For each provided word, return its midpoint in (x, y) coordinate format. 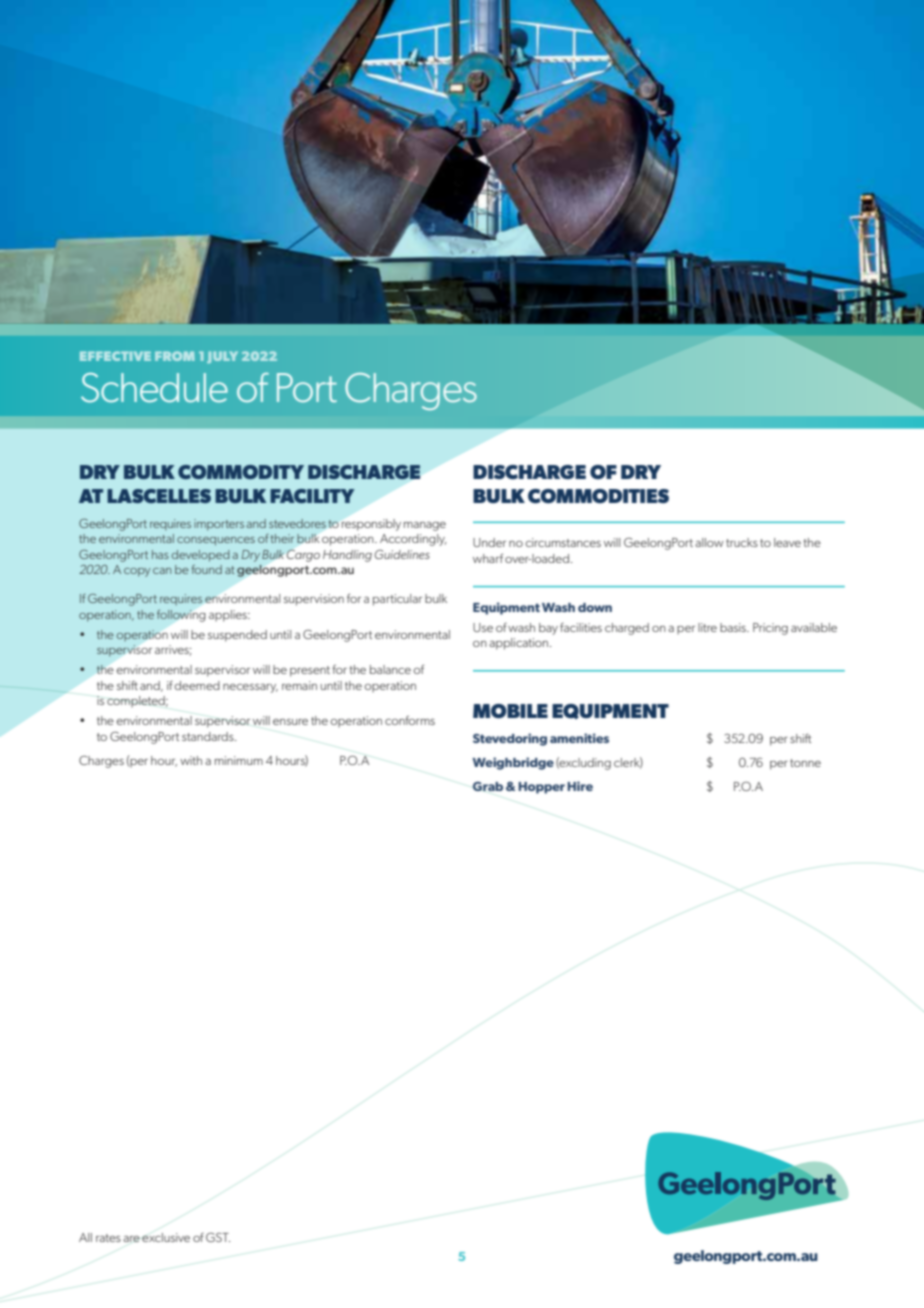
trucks (742, 542)
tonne (805, 763)
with (191, 760)
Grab (488, 786)
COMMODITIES (598, 496)
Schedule (154, 388)
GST (218, 1237)
